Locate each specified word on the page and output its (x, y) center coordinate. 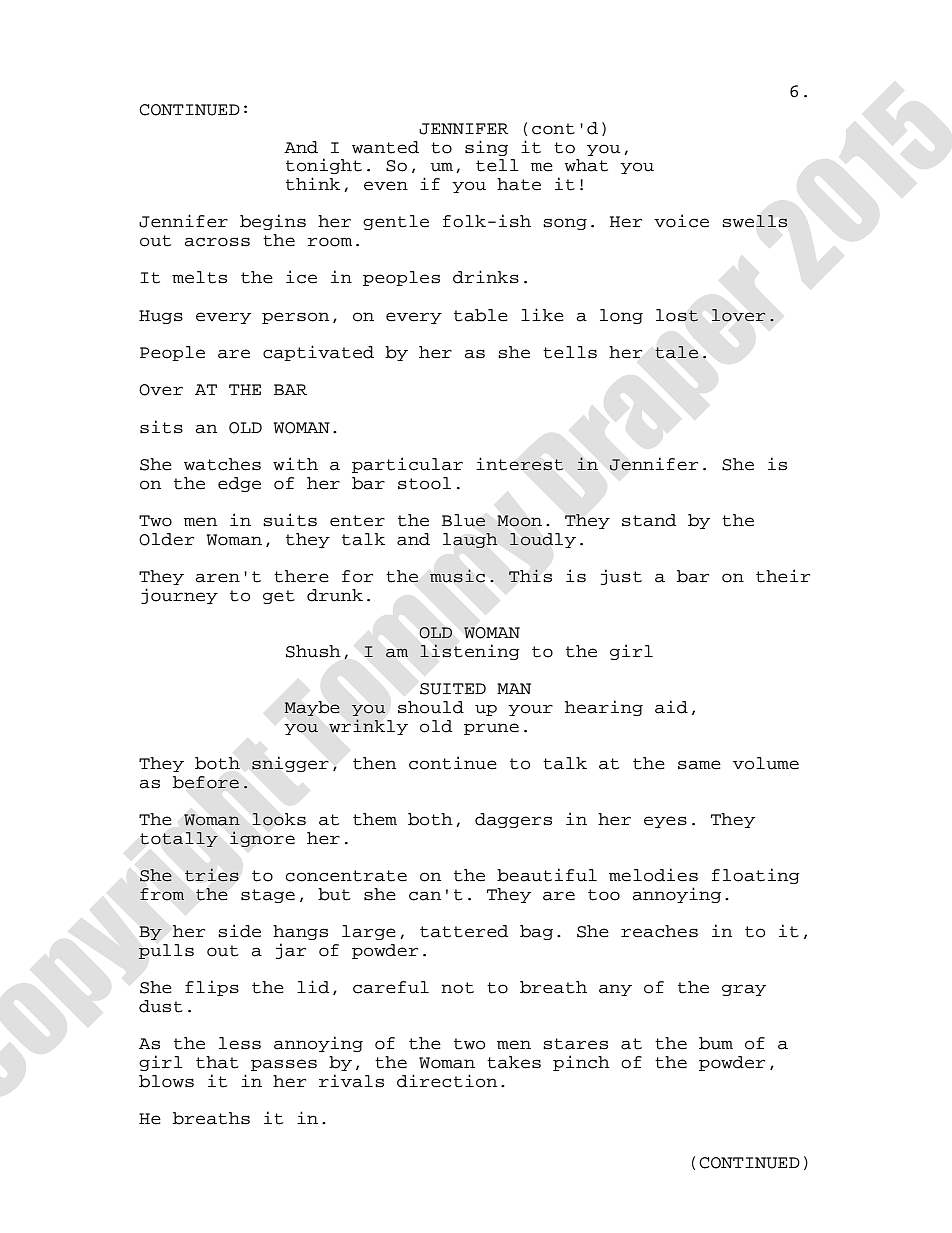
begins (273, 222)
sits (161, 427)
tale (676, 352)
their (783, 576)
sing (486, 148)
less (240, 1043)
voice (681, 221)
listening (470, 652)
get (279, 597)
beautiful (547, 875)
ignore (262, 839)
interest (520, 464)
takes (514, 1062)
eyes (665, 822)
